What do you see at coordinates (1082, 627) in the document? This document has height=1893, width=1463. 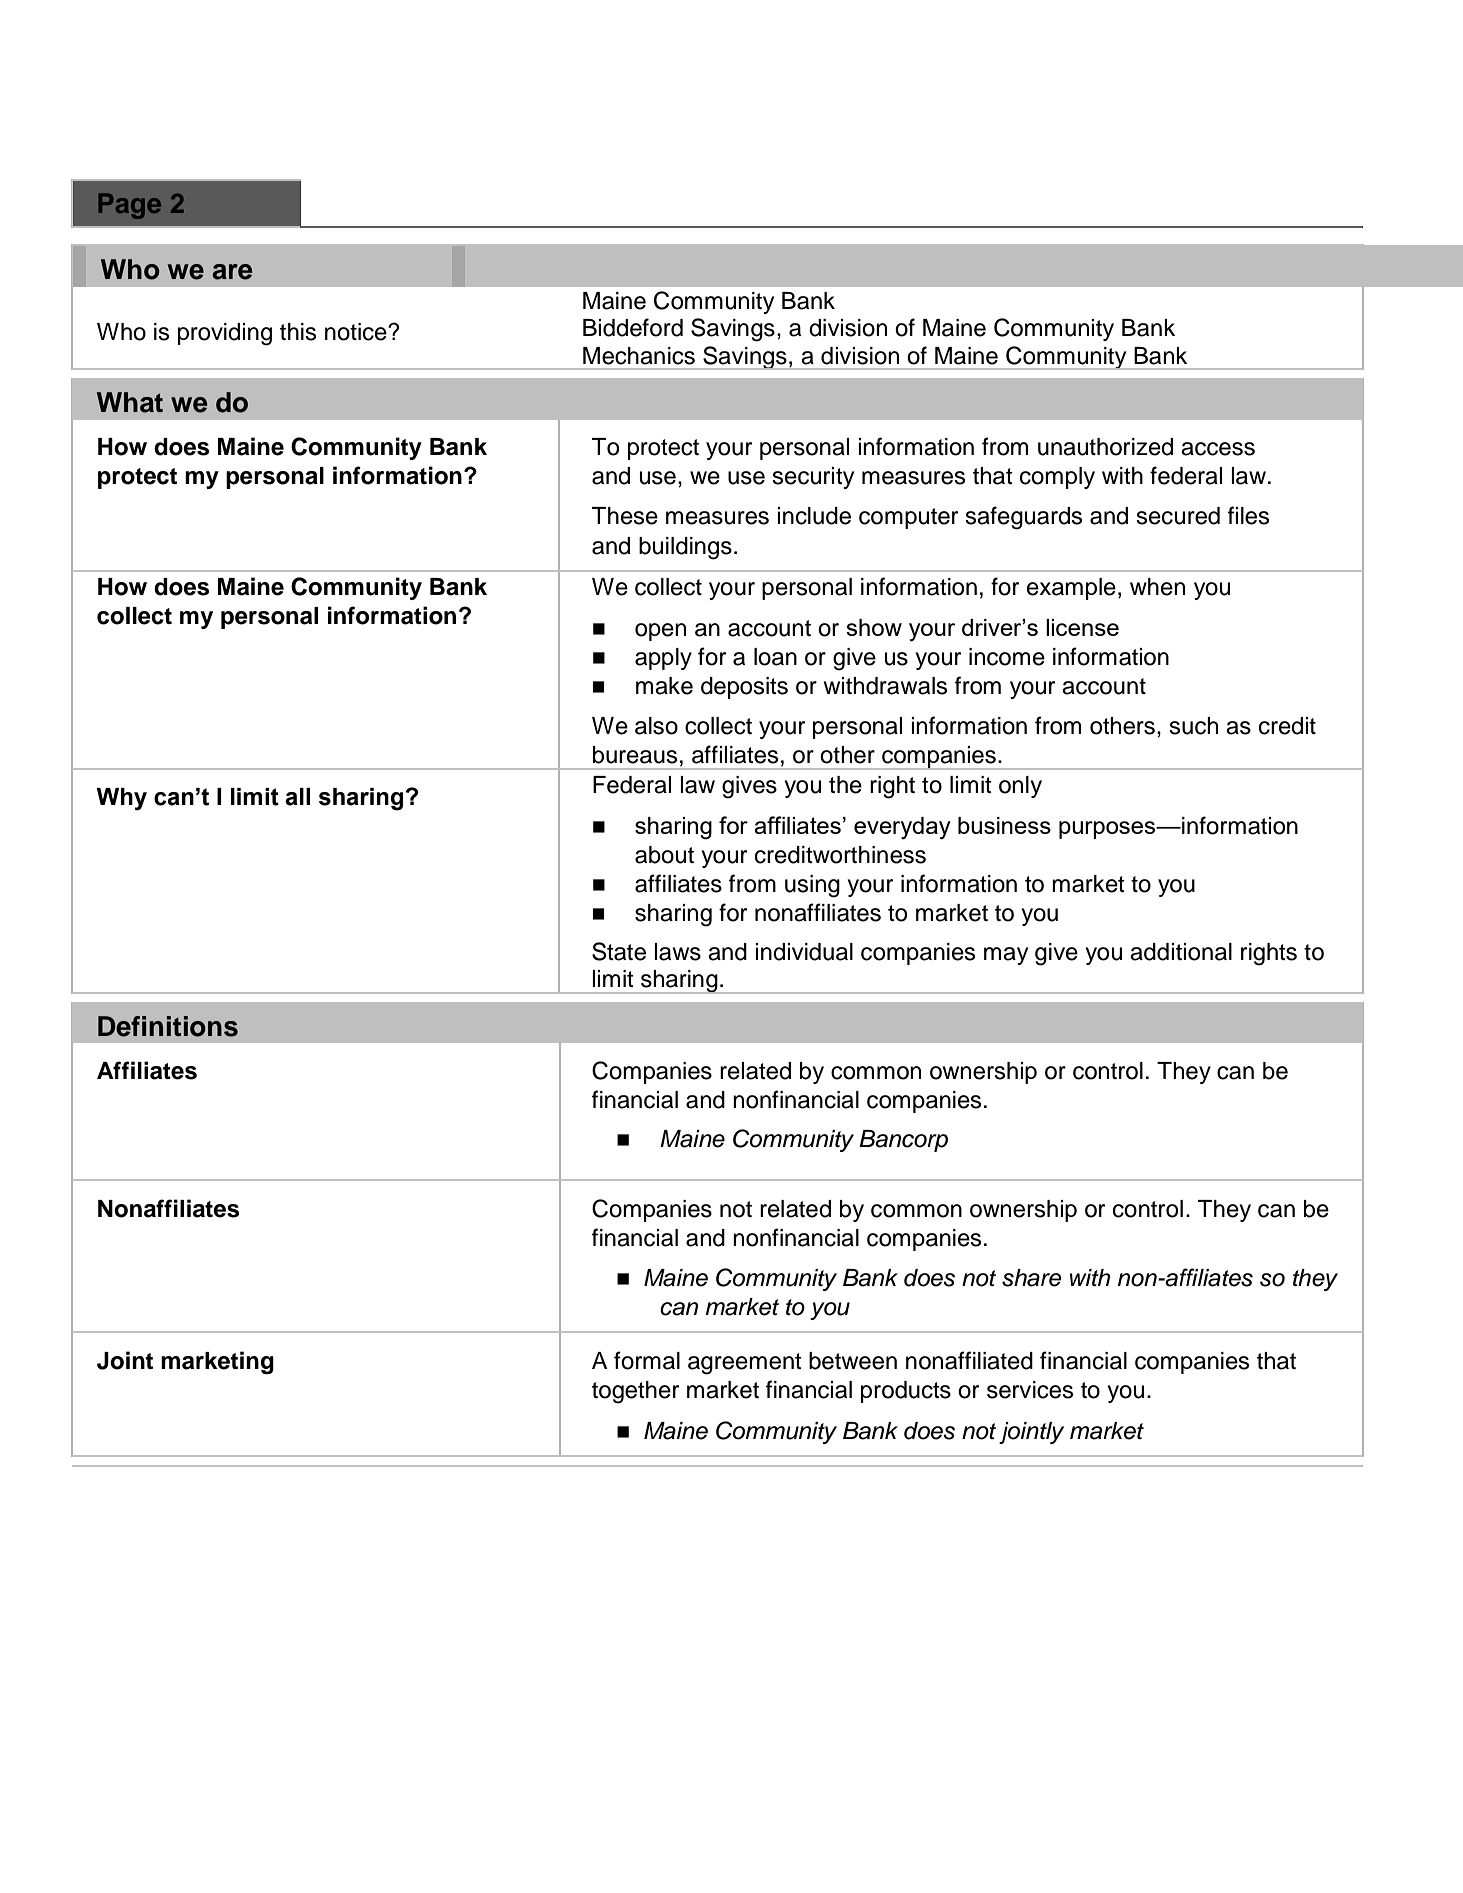 I see `license` at bounding box center [1082, 627].
